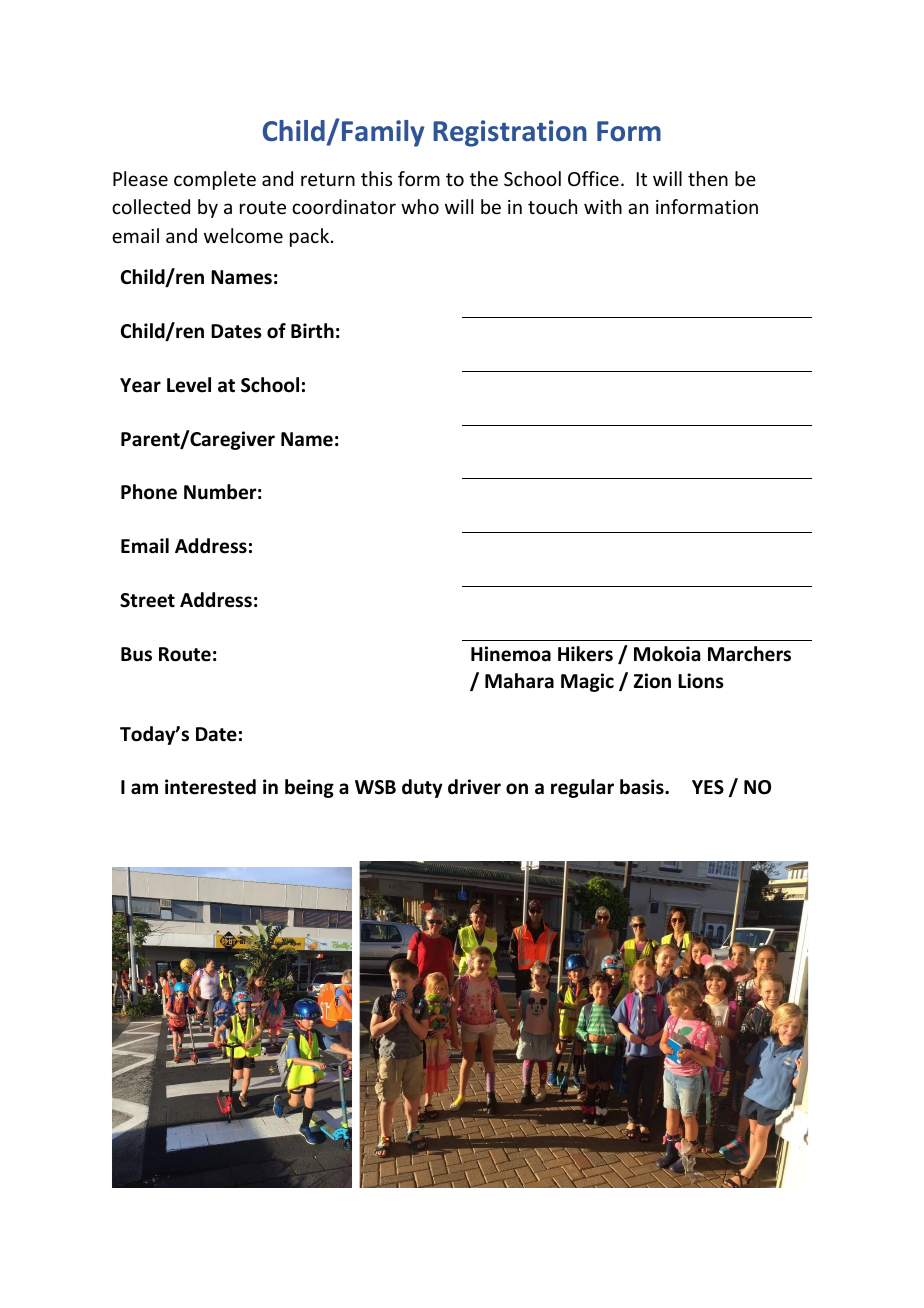 The height and width of the document is (1308, 924). I want to click on Hikers, so click(585, 654).
